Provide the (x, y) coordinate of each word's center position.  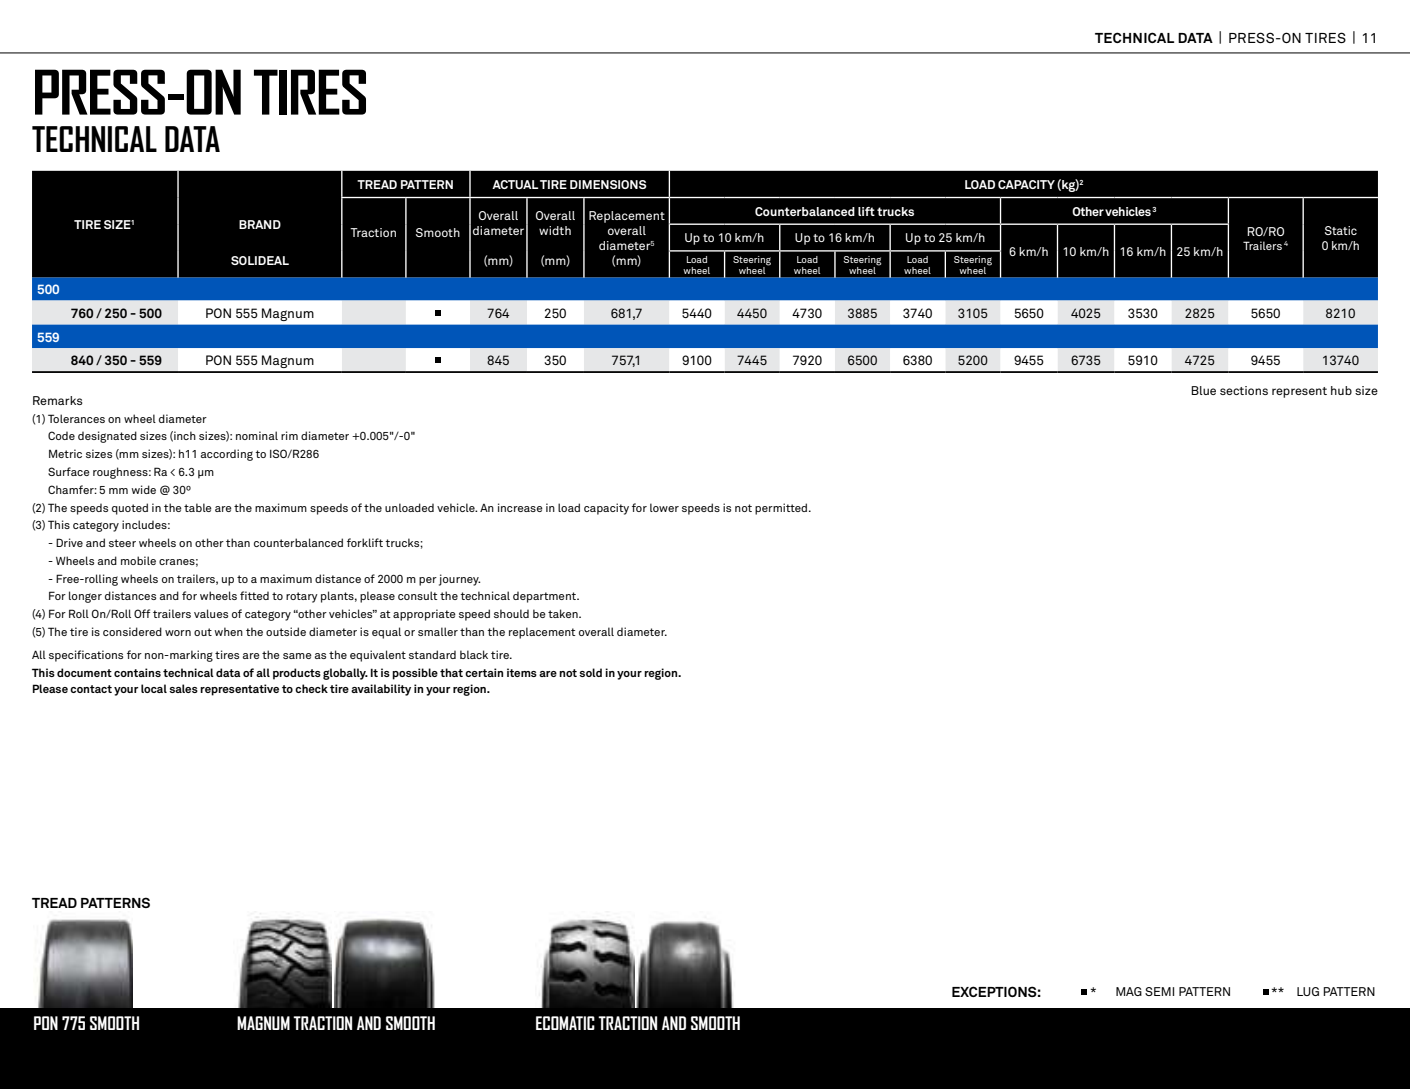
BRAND (260, 224)
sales (183, 688)
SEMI (1159, 991)
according (227, 455)
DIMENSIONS (608, 184)
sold (590, 672)
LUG (1308, 991)
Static (1341, 230)
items (522, 672)
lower (664, 507)
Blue (1203, 390)
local (154, 688)
